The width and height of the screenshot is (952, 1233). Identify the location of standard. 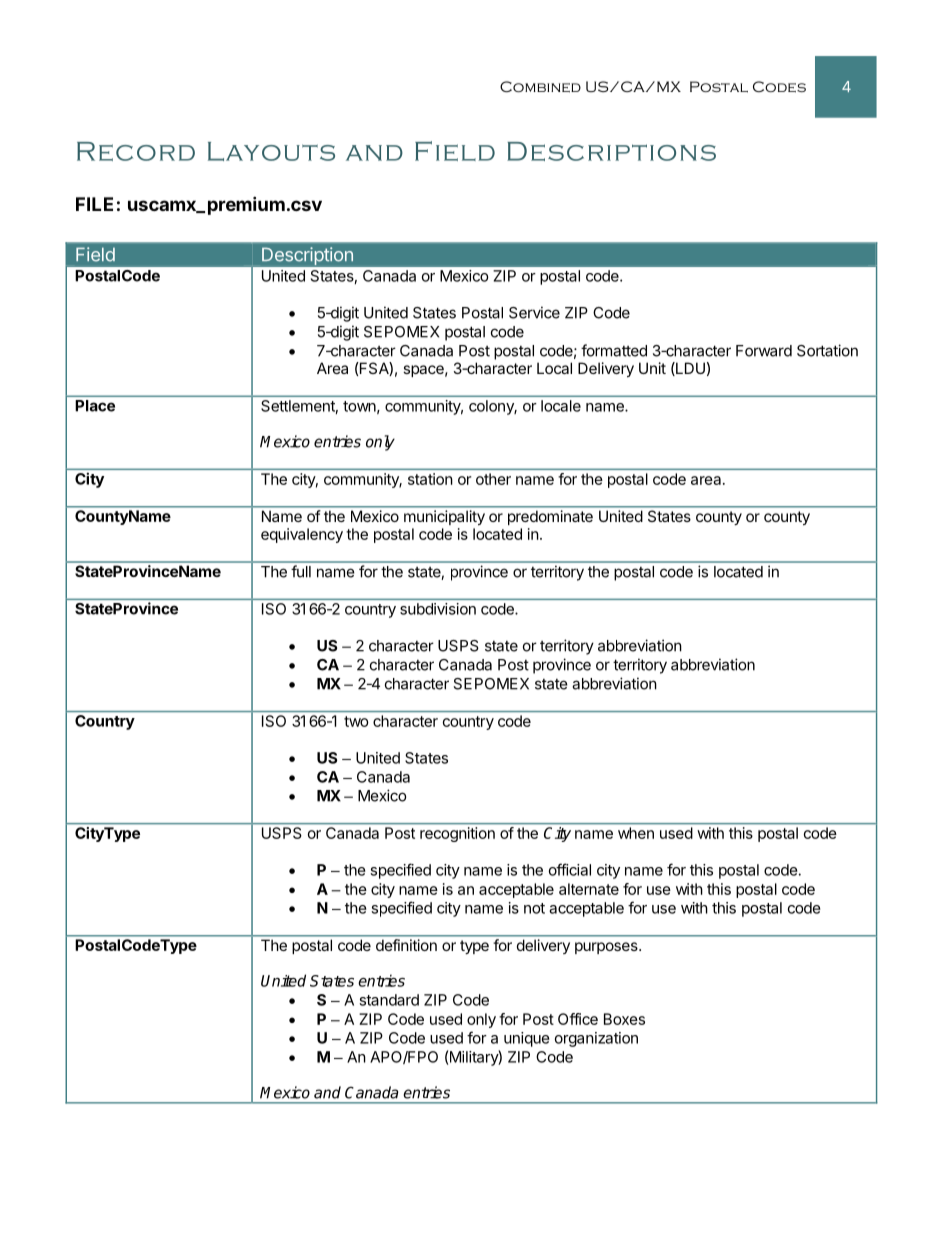
(389, 1000).
